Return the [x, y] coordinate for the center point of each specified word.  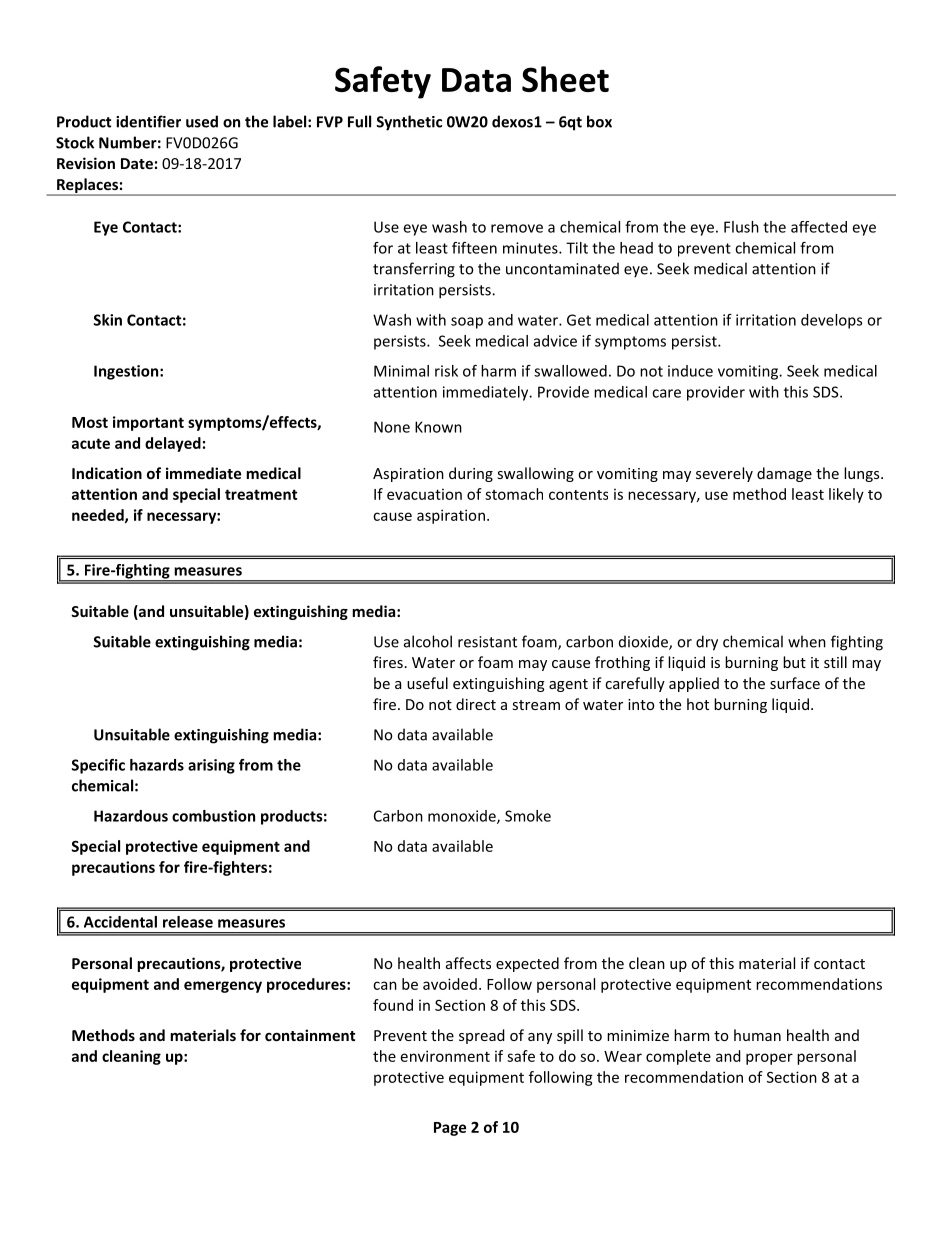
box [599, 121]
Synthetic [409, 123]
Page [450, 1129]
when [807, 641]
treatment [261, 494]
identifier [148, 121]
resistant [487, 642]
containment [310, 1035]
